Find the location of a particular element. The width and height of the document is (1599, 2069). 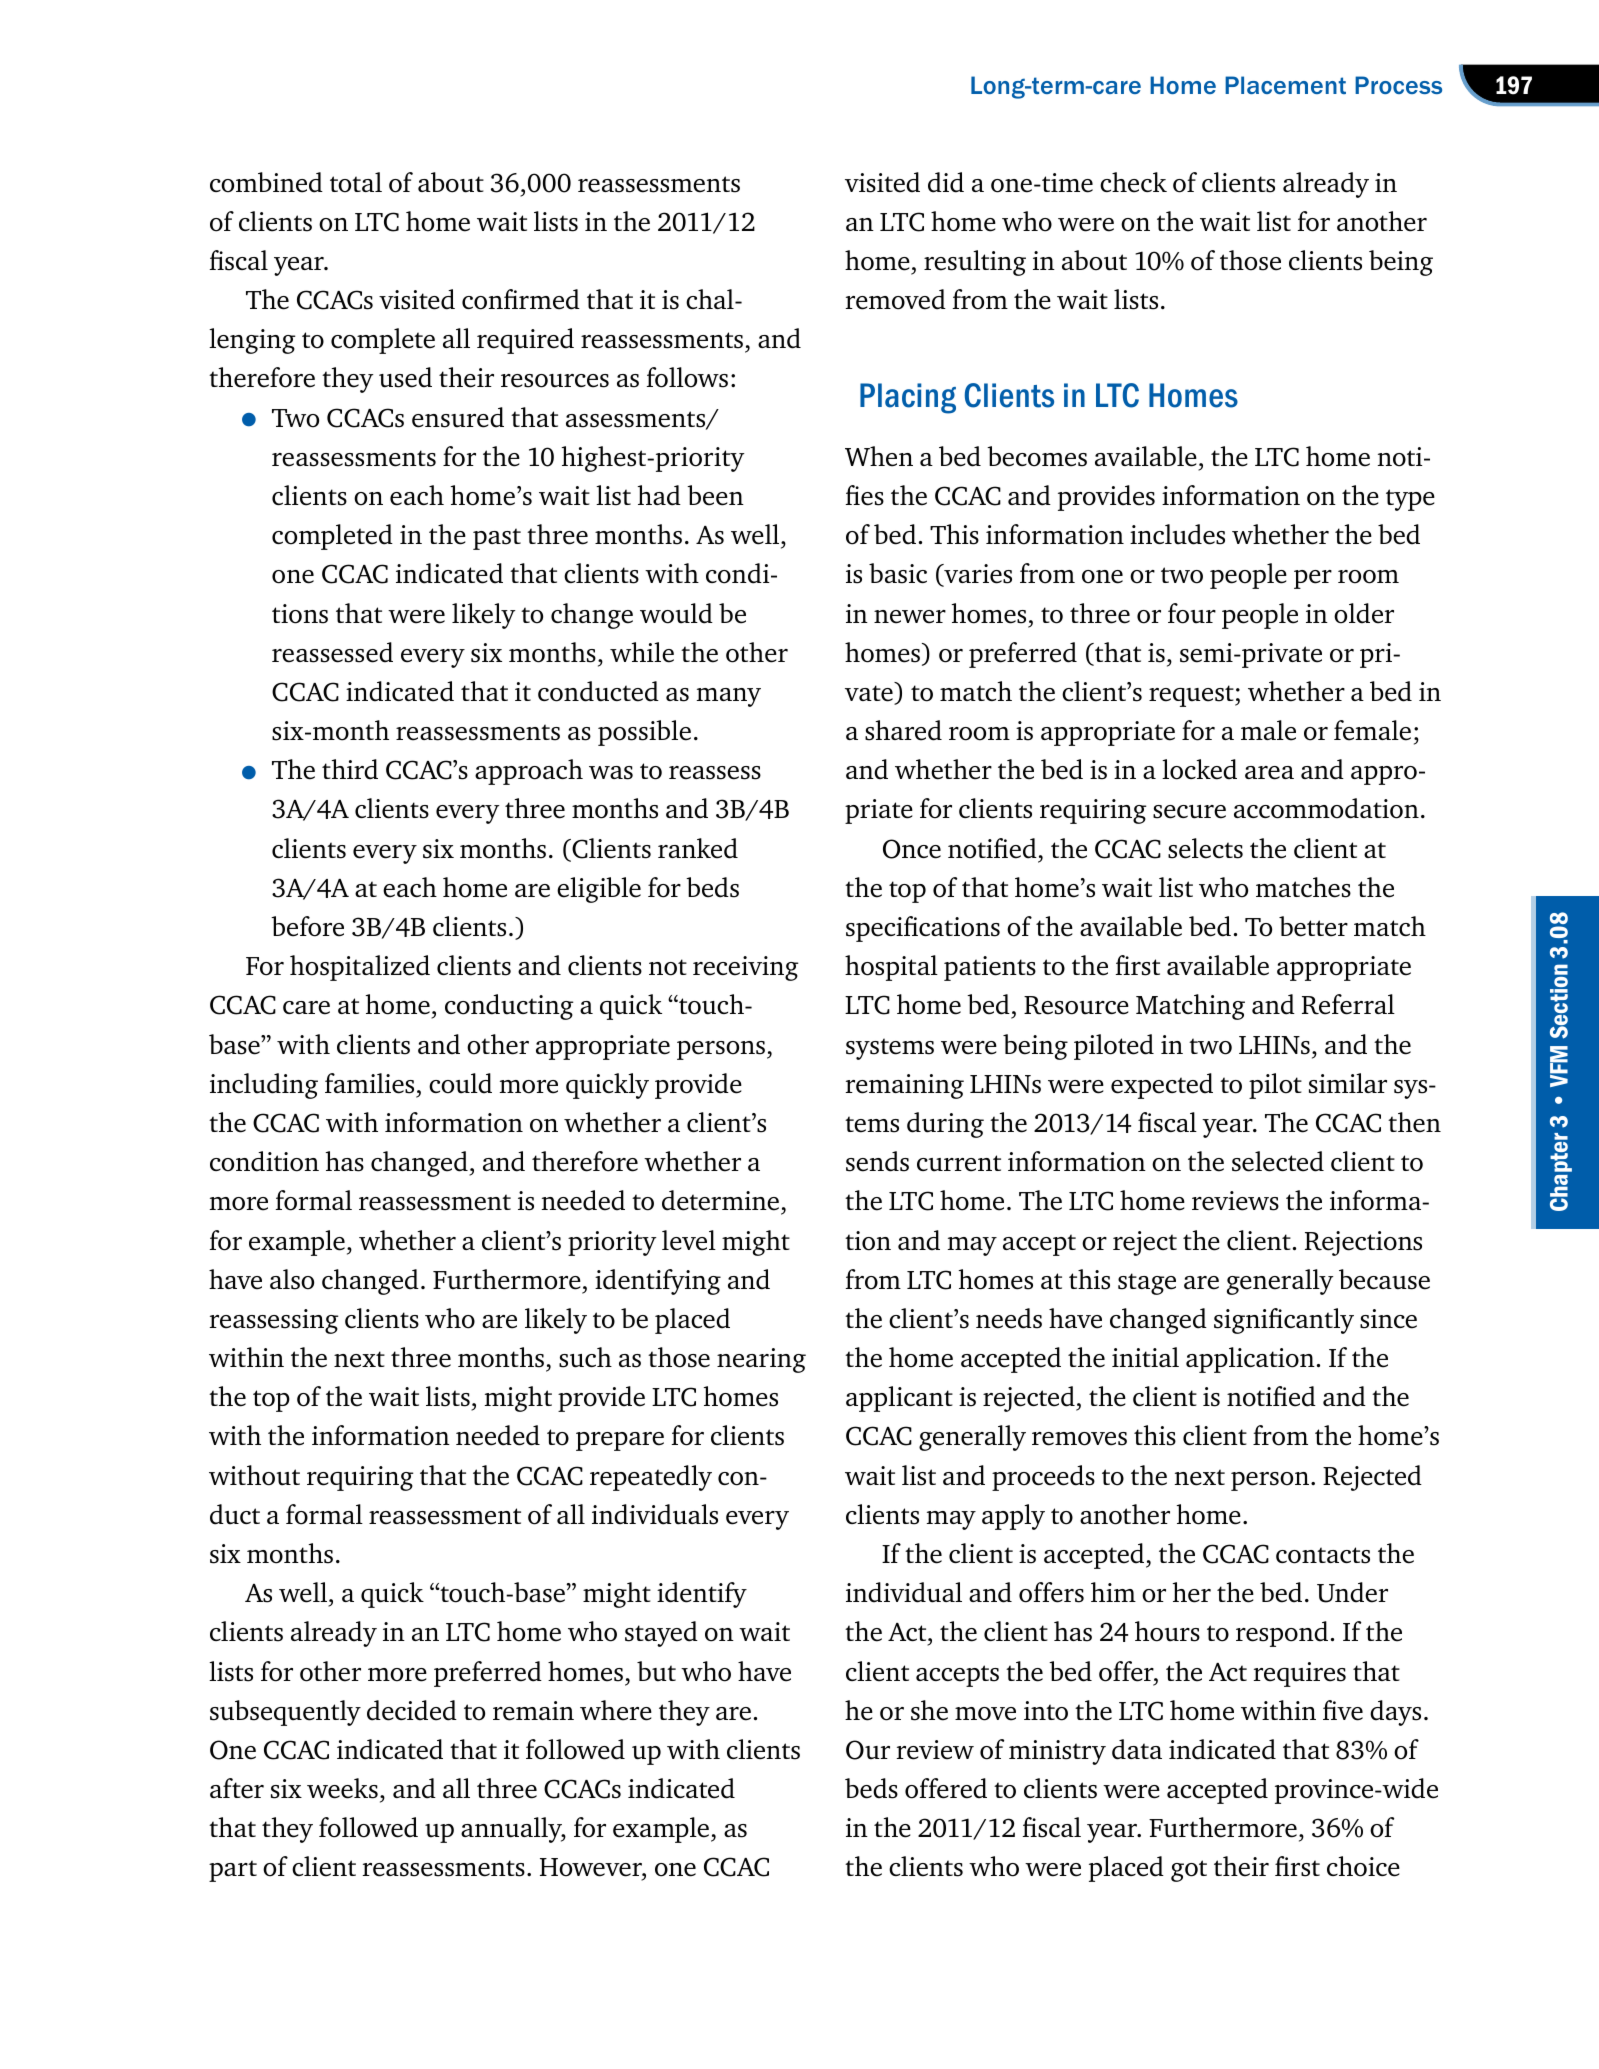

selected is located at coordinates (1278, 1161).
